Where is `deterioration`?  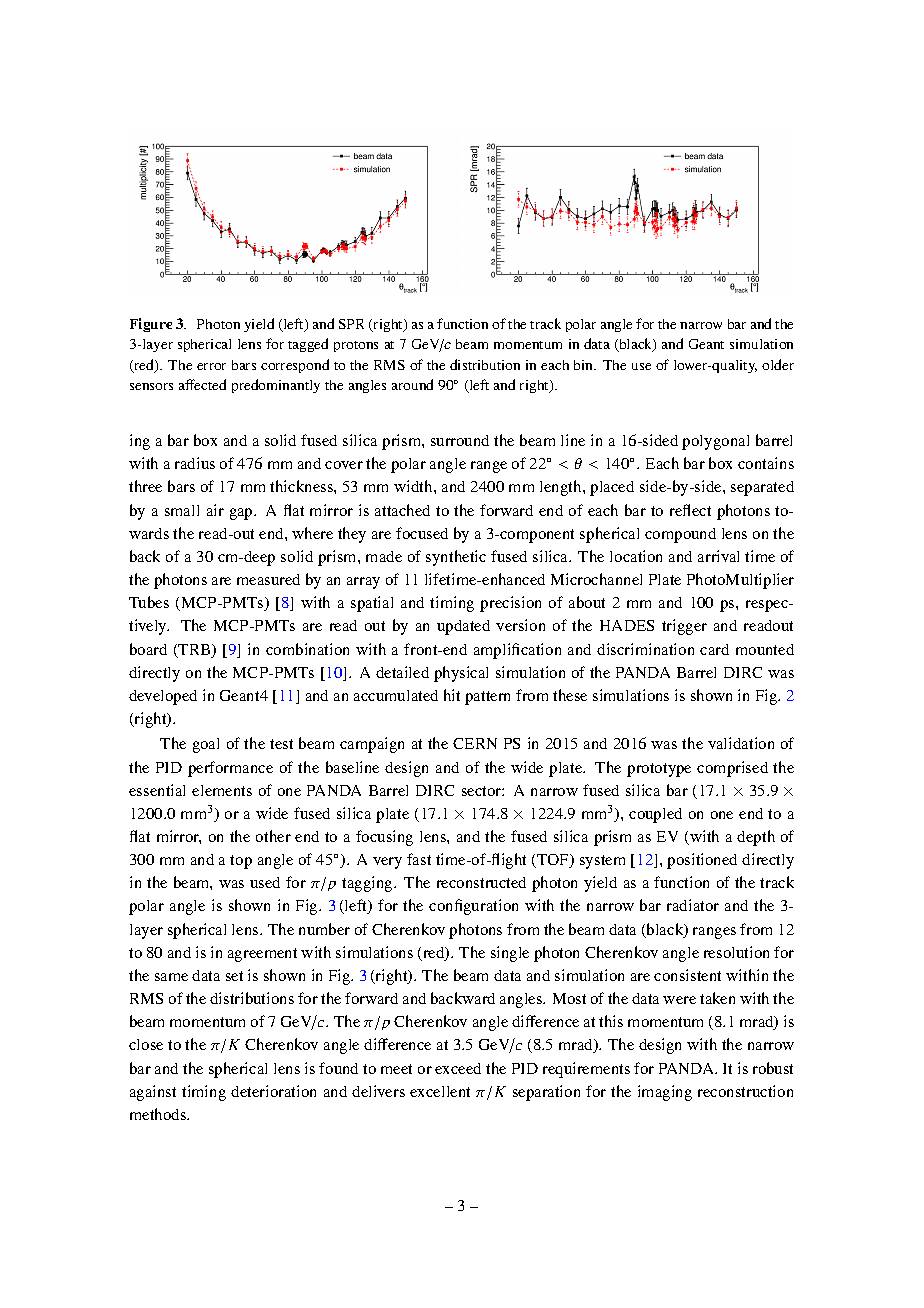 deterioration is located at coordinates (273, 1091).
